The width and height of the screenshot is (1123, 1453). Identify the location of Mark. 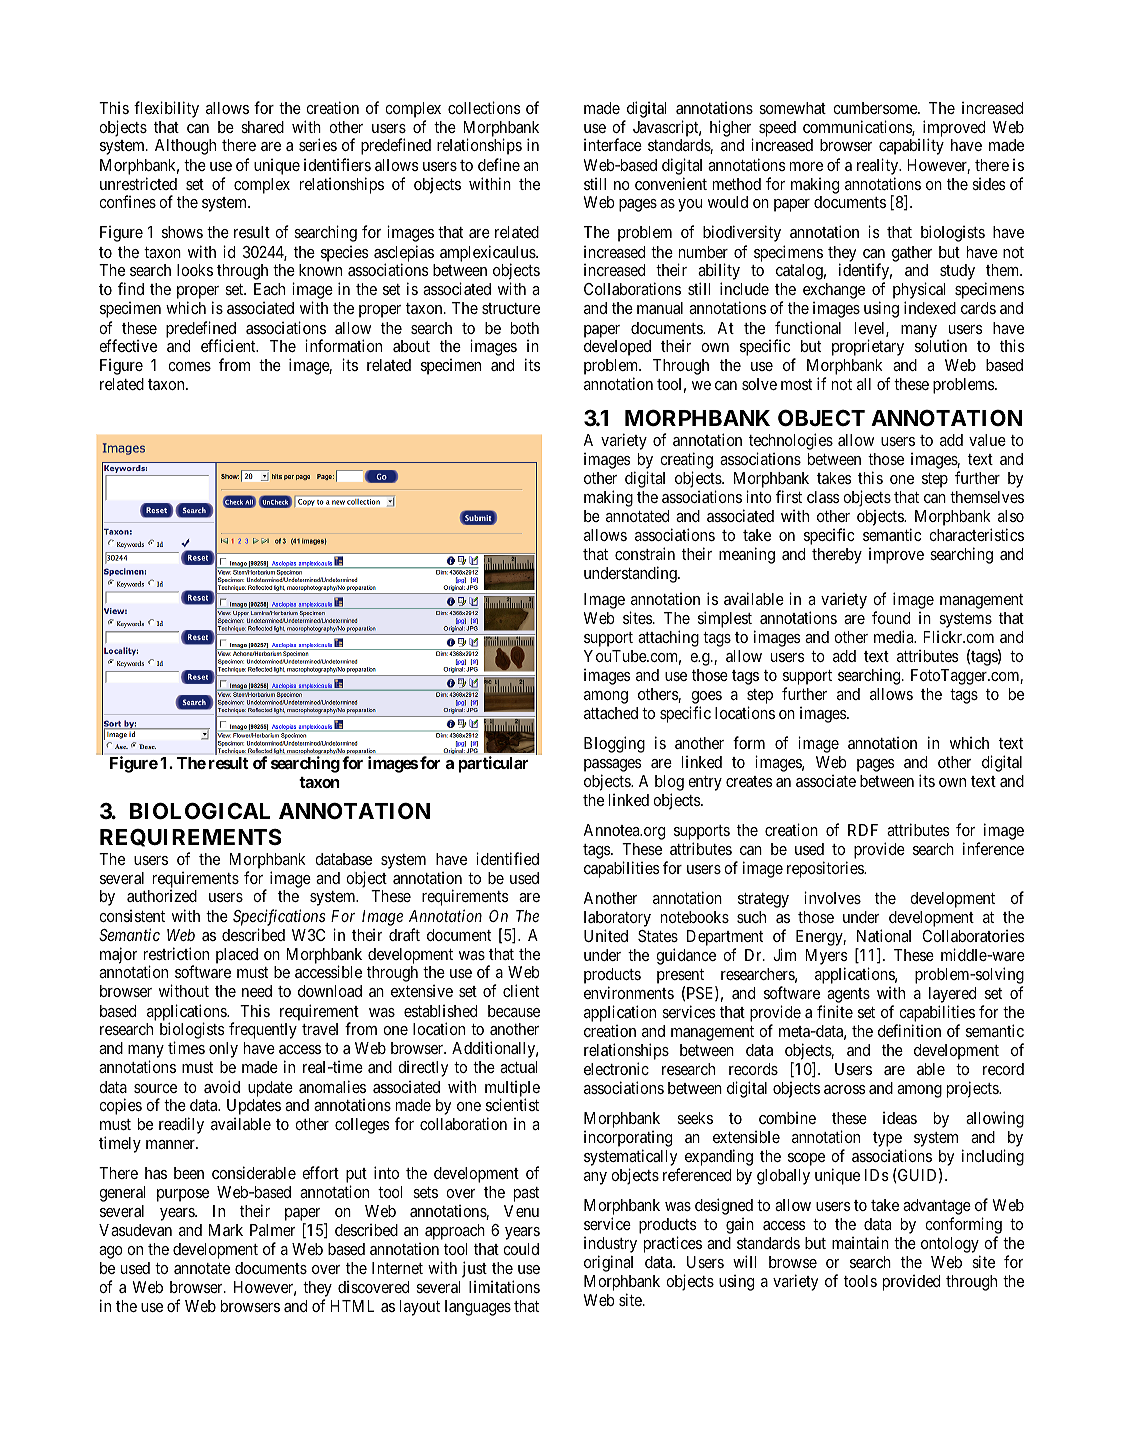
(226, 1230).
